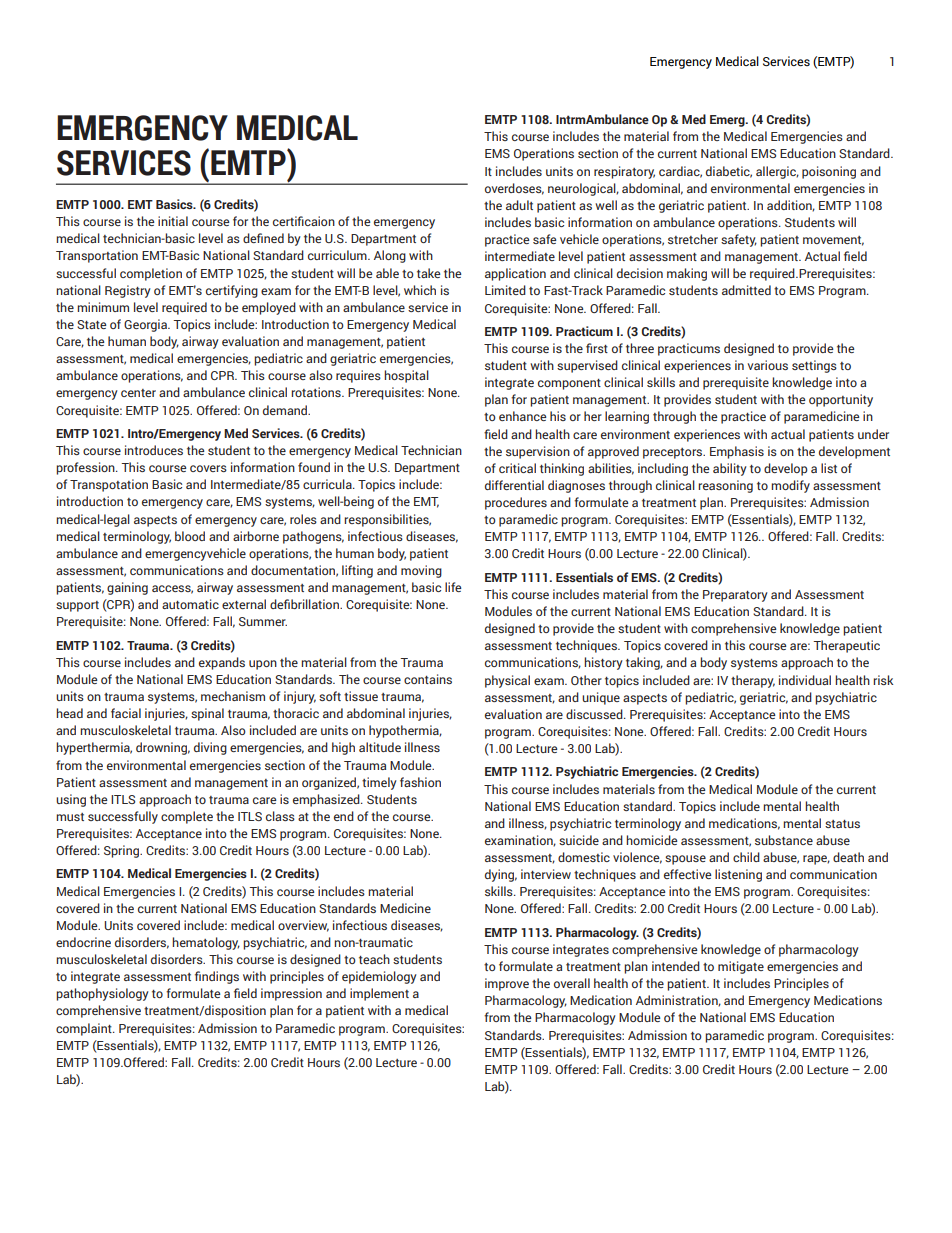 Image resolution: width=952 pixels, height=1233 pixels. What do you see at coordinates (380, 747) in the screenshot?
I see `altitude` at bounding box center [380, 747].
